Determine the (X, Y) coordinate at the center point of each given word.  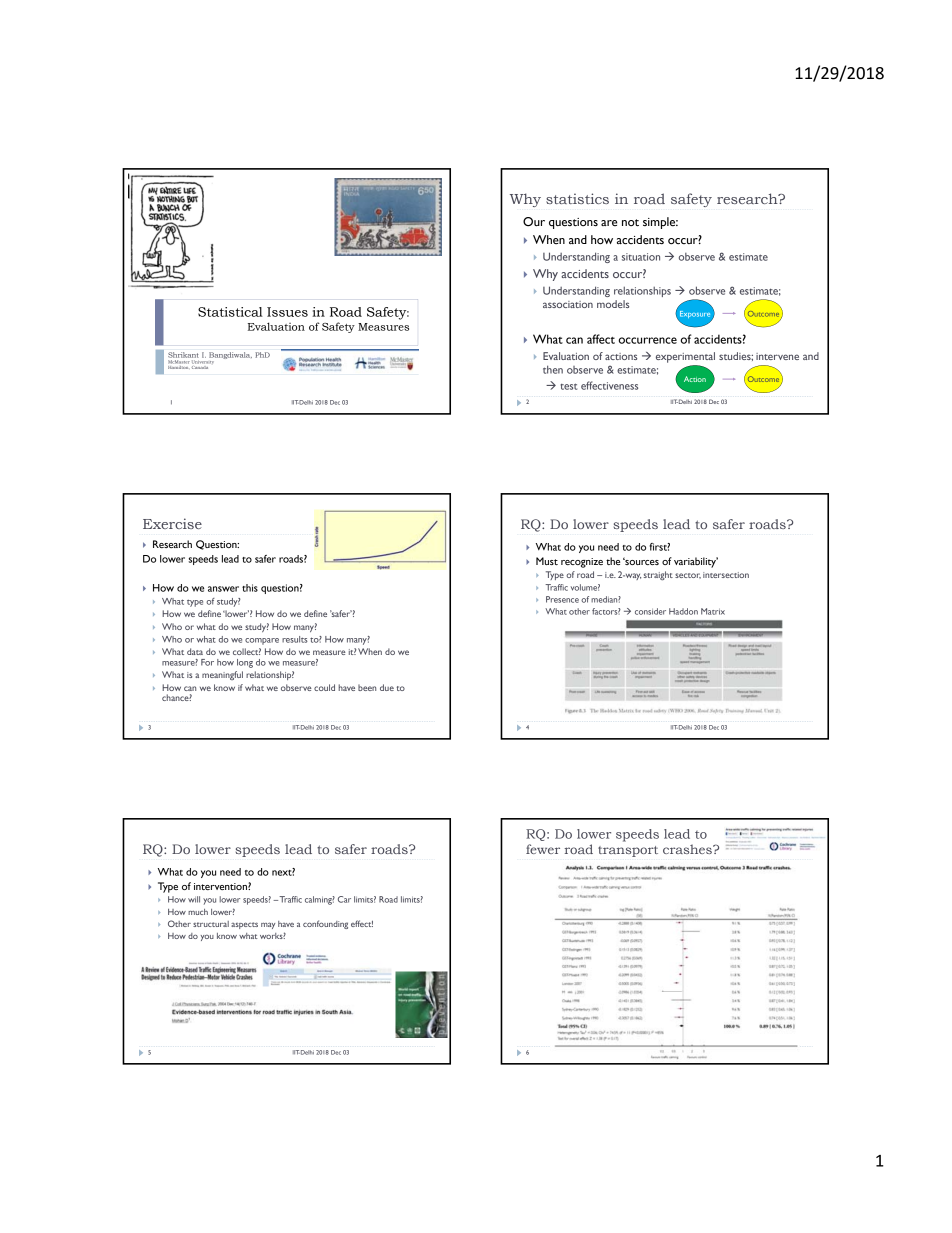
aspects (244, 925)
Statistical (230, 312)
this (250, 588)
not (630, 222)
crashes (688, 849)
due (387, 687)
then (553, 369)
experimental (685, 357)
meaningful (222, 675)
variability (696, 562)
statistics (577, 198)
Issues (287, 312)
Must (547, 561)
